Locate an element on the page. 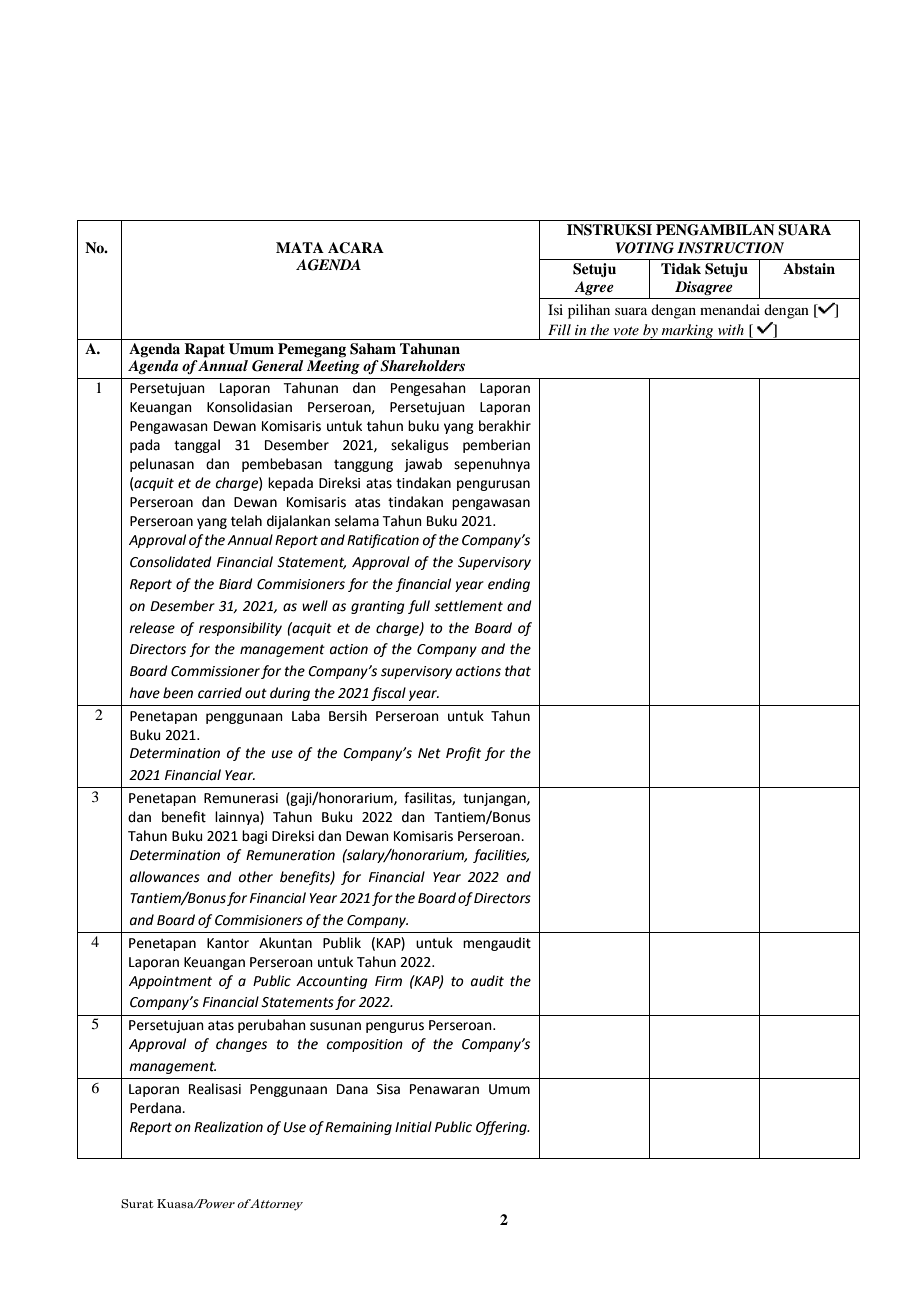 This image has height=1308, width=924. Fill is located at coordinates (559, 329).
